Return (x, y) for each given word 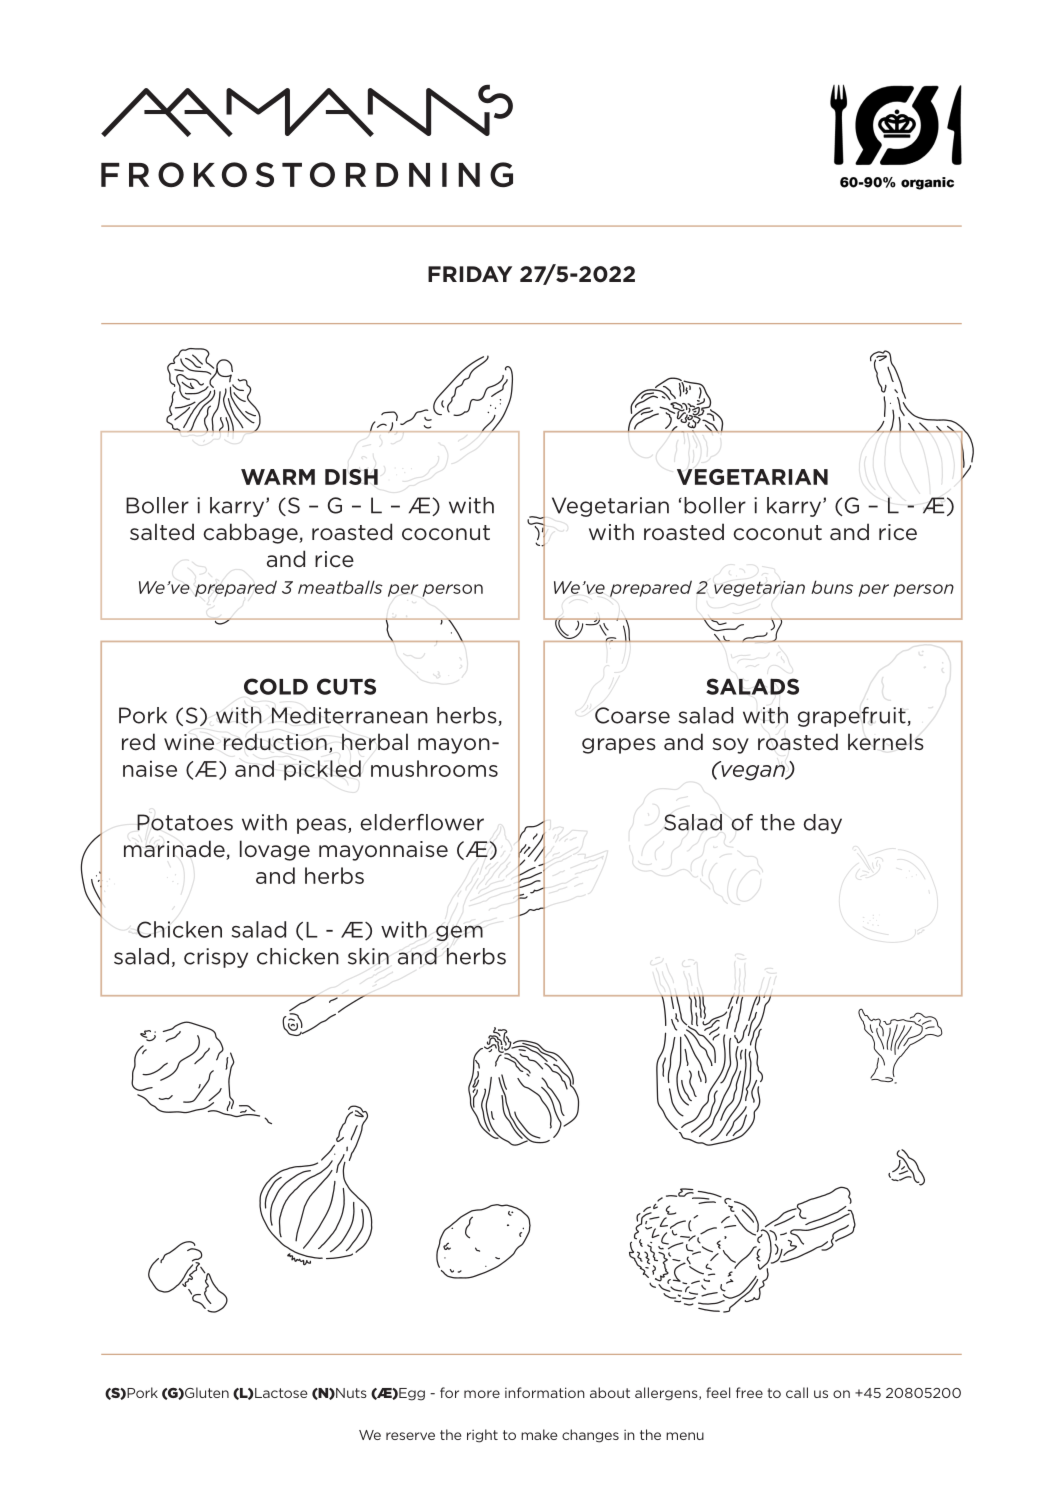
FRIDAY (470, 274)
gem (459, 933)
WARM (278, 477)
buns (832, 587)
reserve (410, 1436)
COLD (276, 686)
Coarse (632, 715)
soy (730, 746)
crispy (216, 958)
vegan (753, 771)
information (545, 1392)
